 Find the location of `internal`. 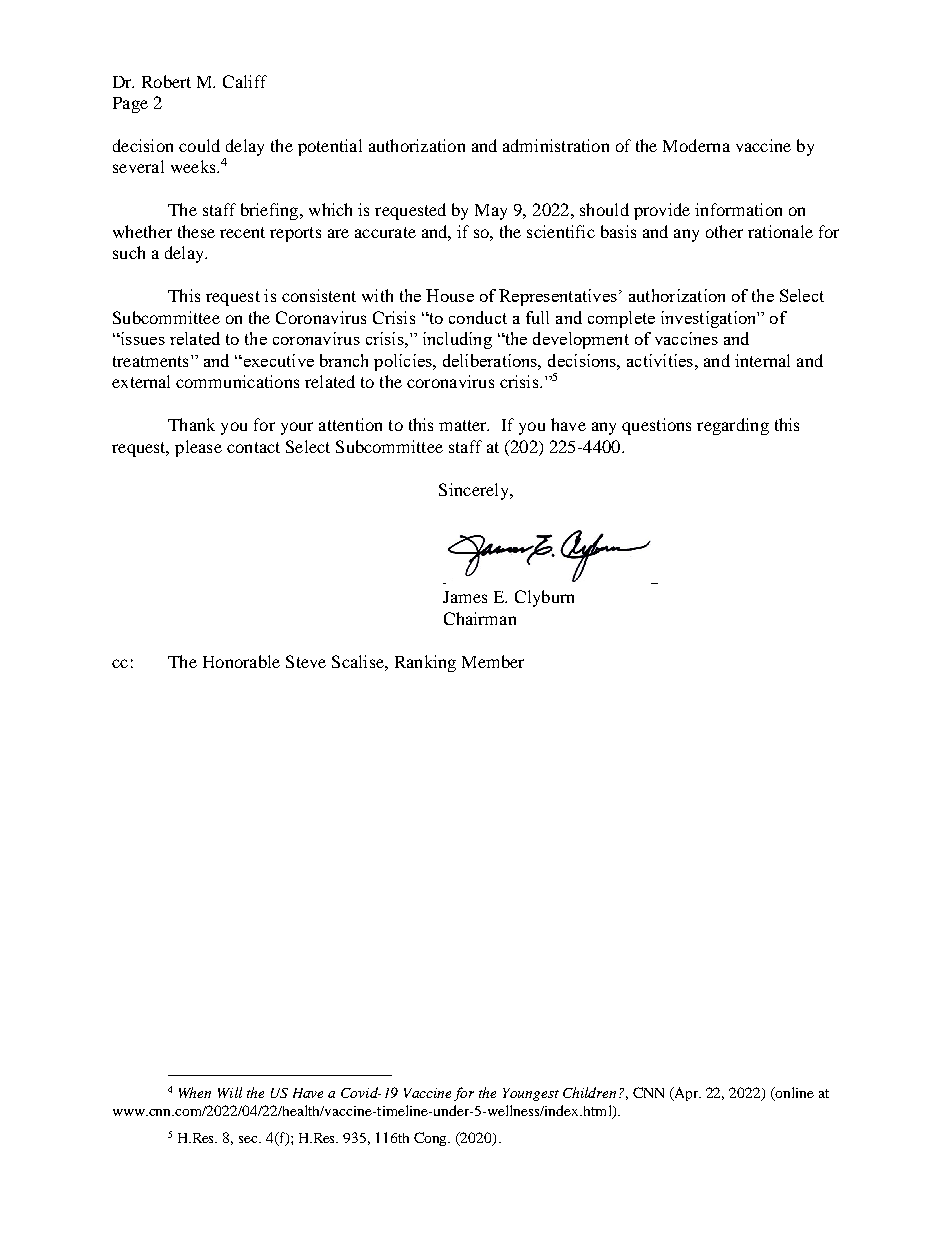

internal is located at coordinates (762, 360).
